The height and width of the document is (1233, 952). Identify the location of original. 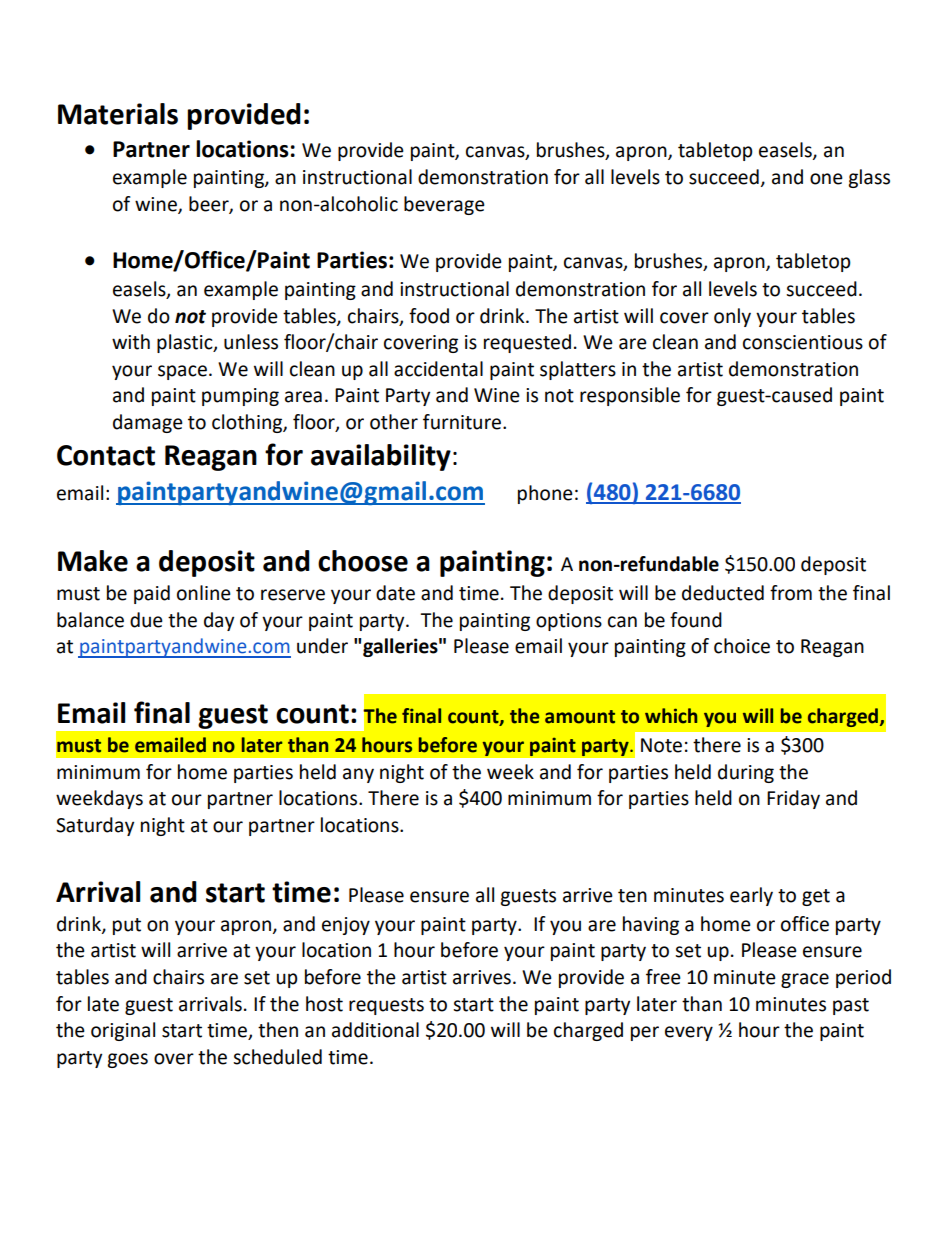
(123, 1031).
